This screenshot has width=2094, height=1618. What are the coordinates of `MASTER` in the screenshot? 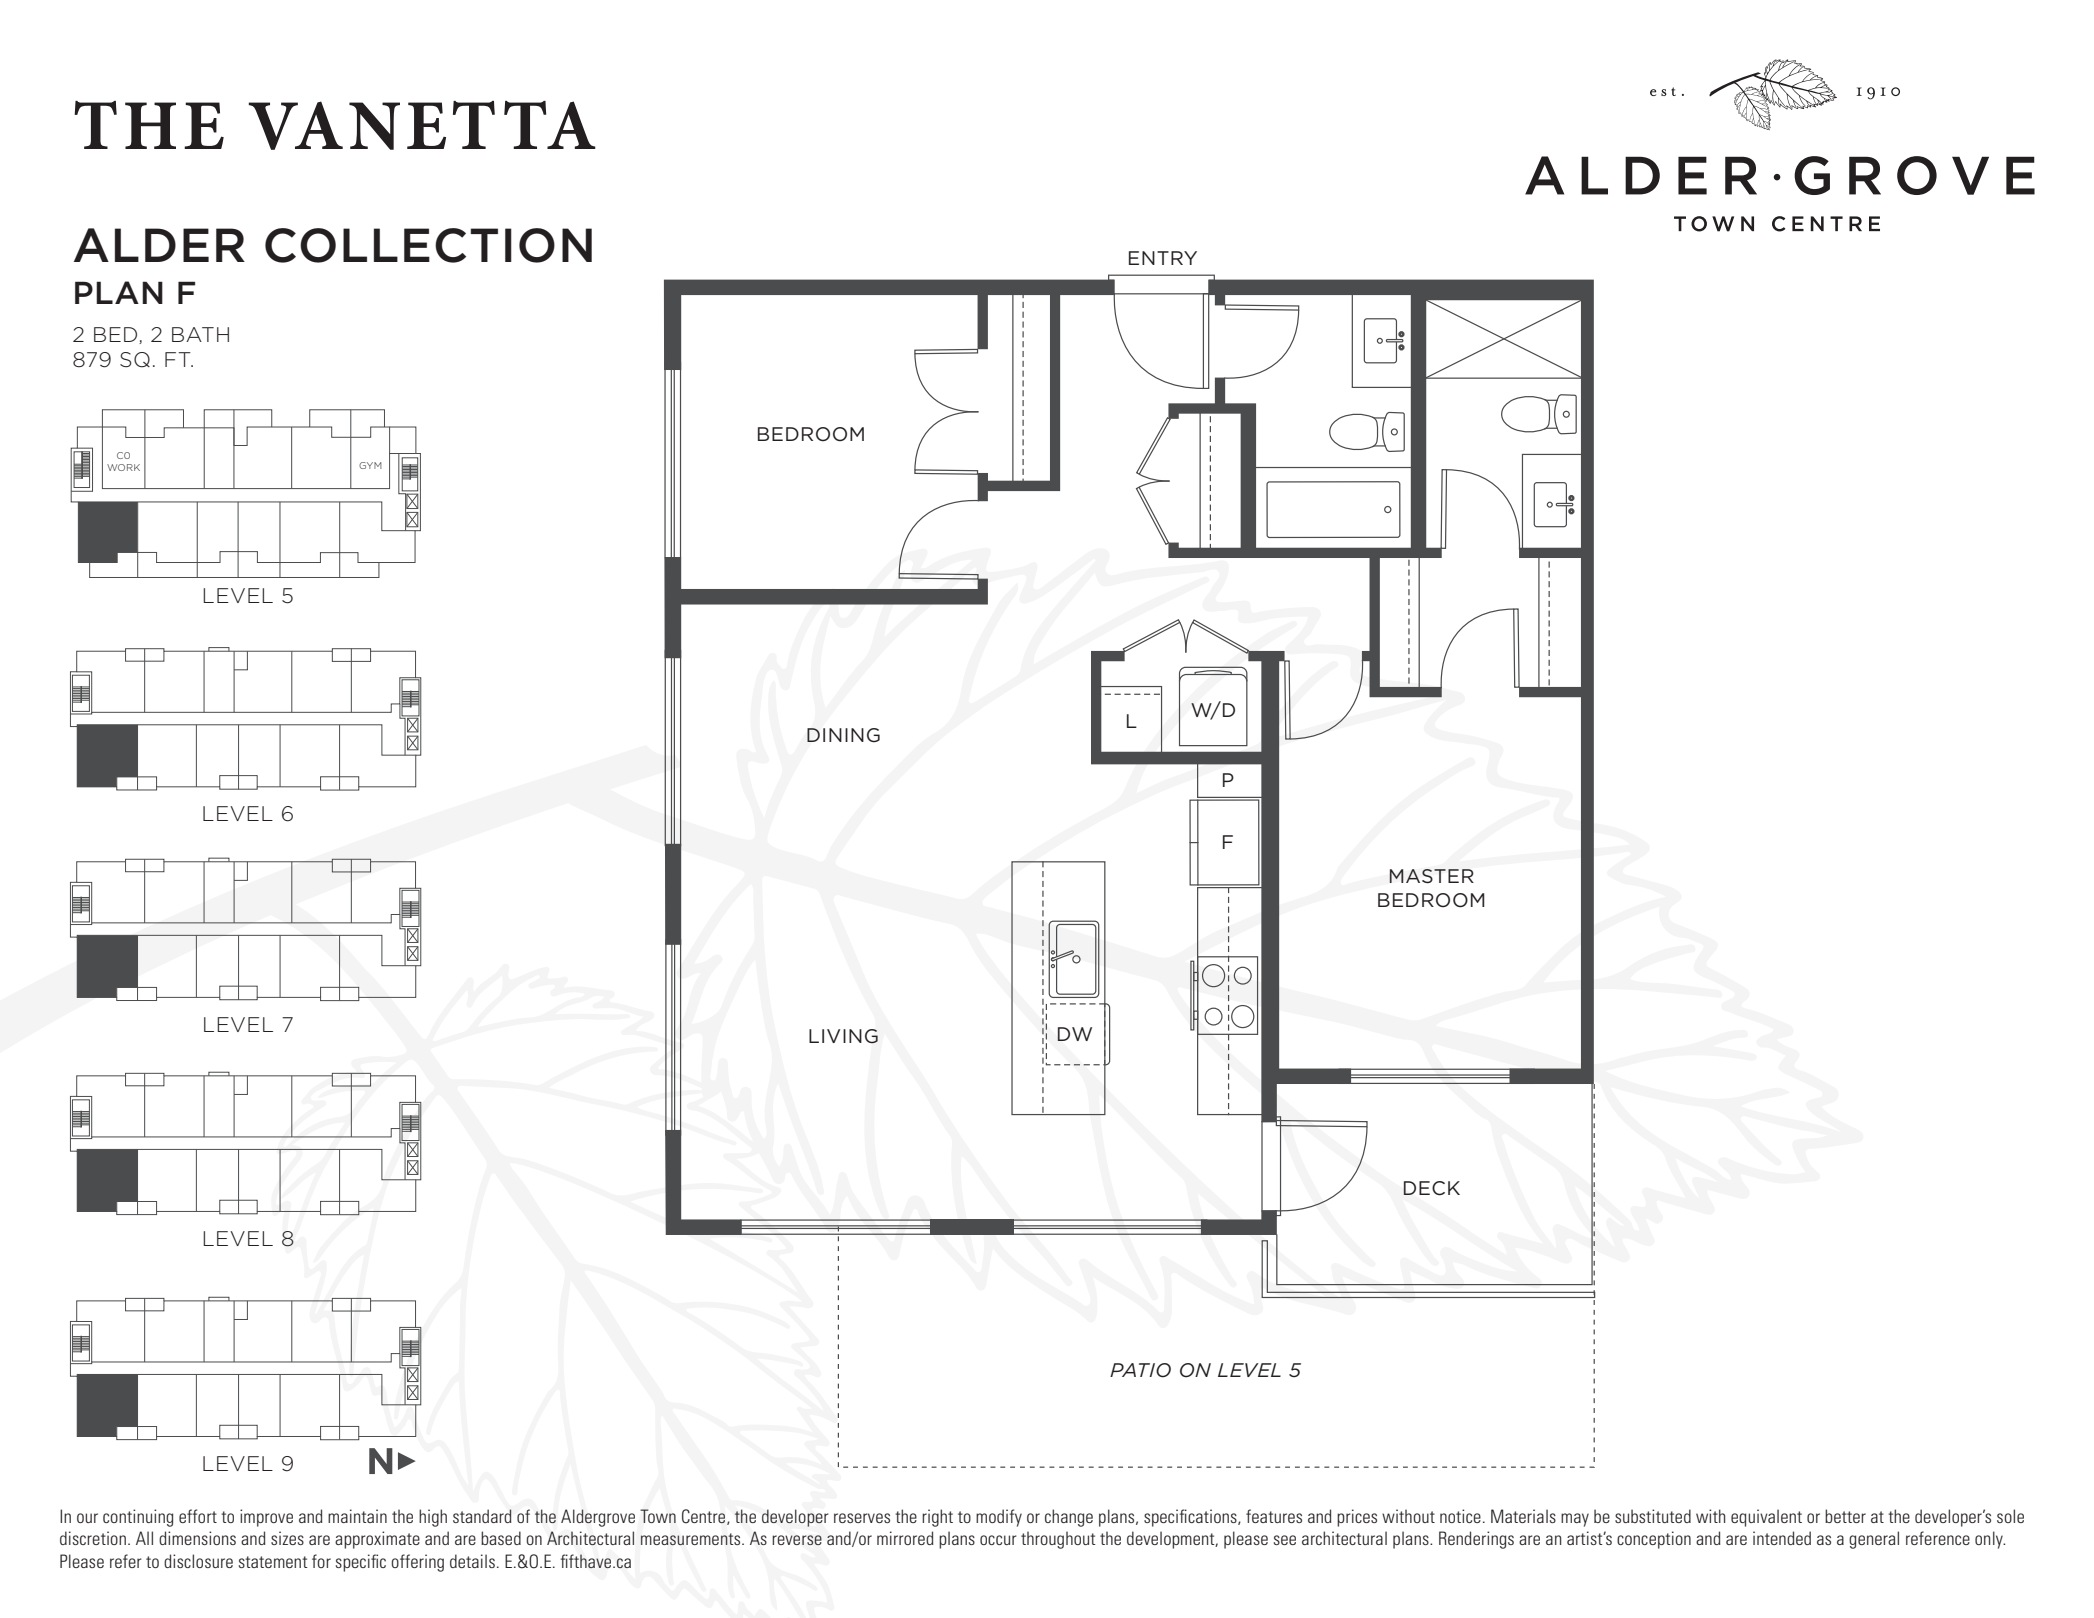 It's located at (1431, 876).
